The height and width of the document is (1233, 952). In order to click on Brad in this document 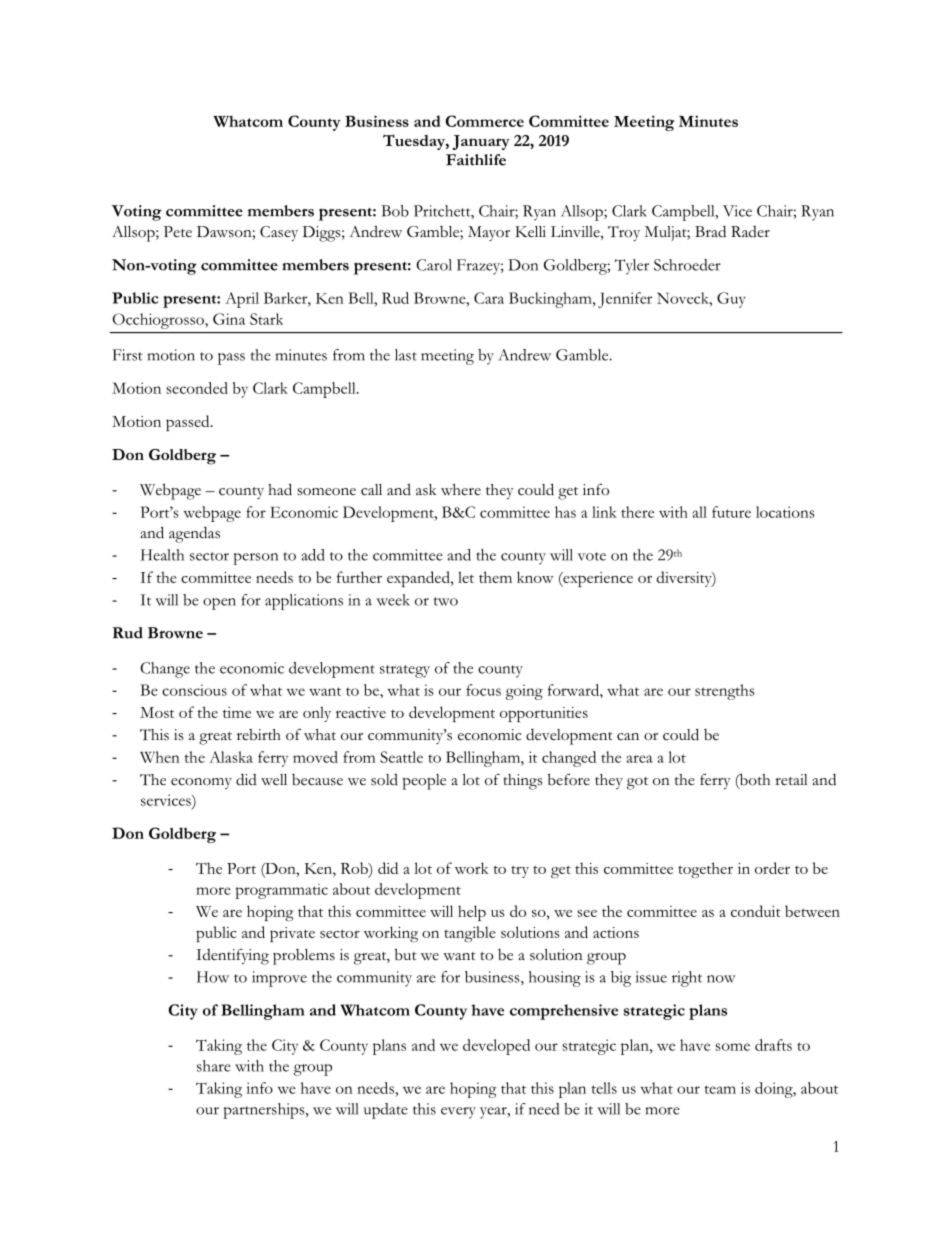, I will do `click(710, 231)`.
